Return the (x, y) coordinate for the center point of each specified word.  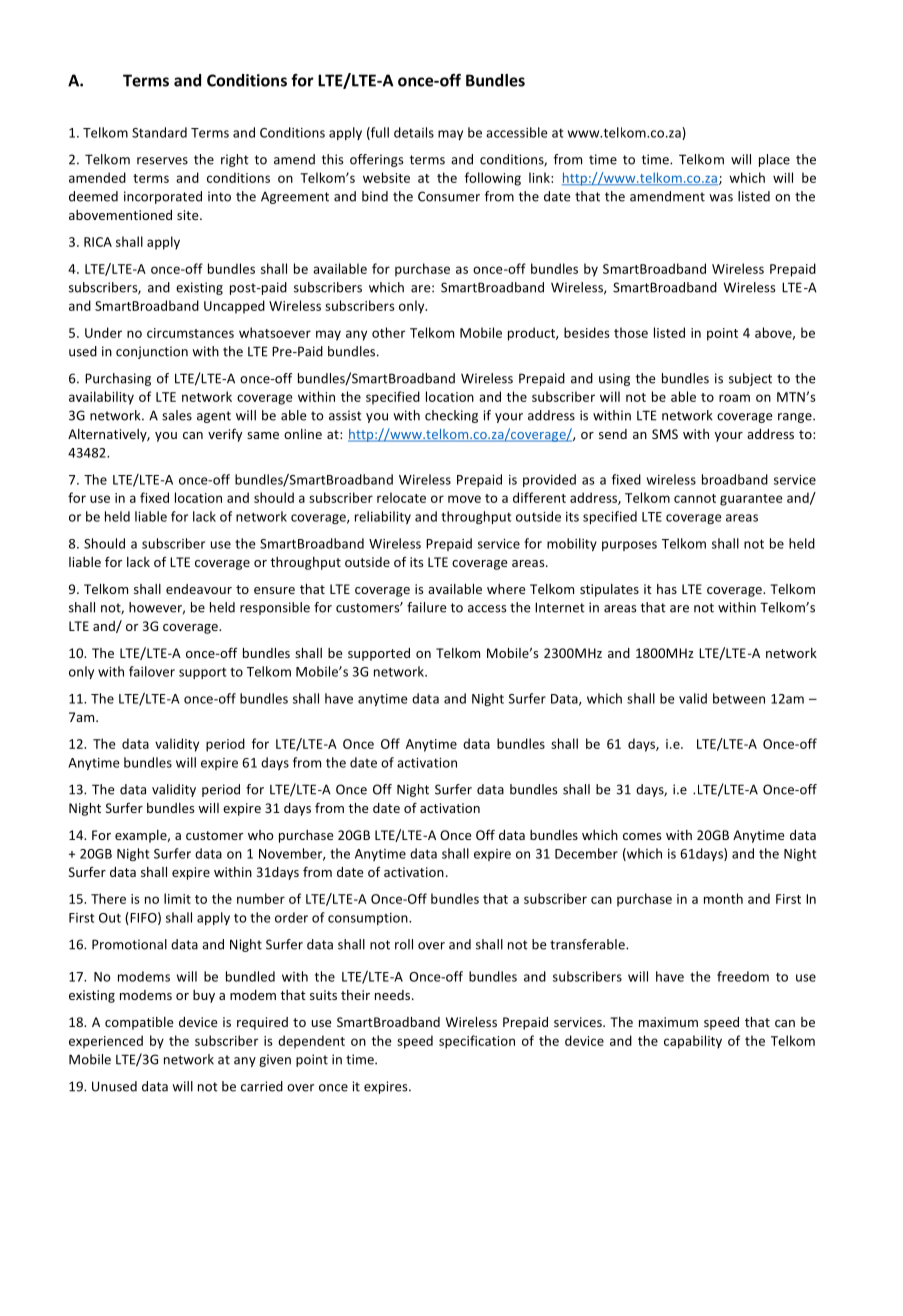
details (414, 132)
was (721, 198)
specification (477, 1042)
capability (693, 1042)
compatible (139, 1023)
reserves (162, 161)
